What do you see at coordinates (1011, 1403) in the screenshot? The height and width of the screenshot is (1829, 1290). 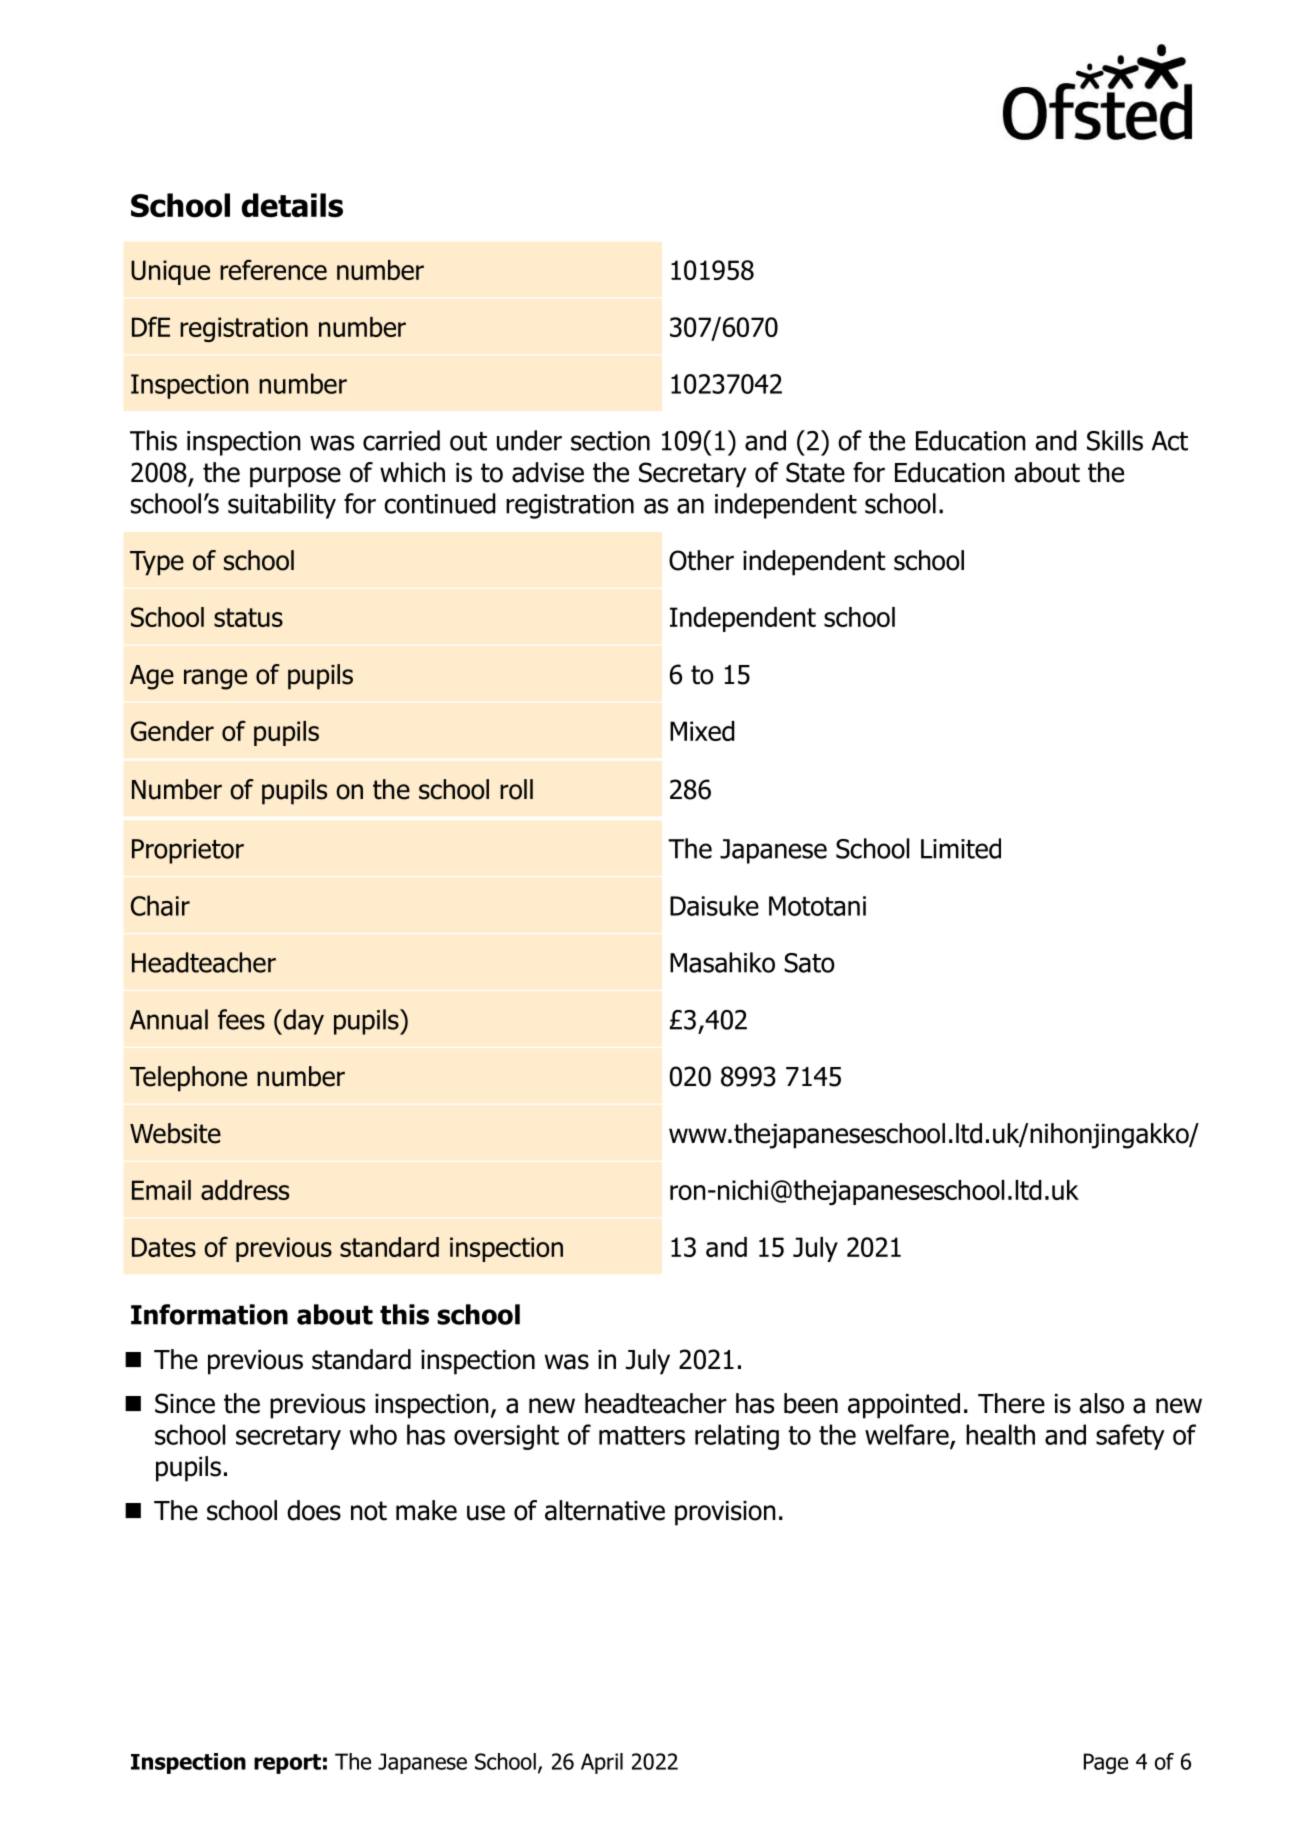 I see `There` at bounding box center [1011, 1403].
